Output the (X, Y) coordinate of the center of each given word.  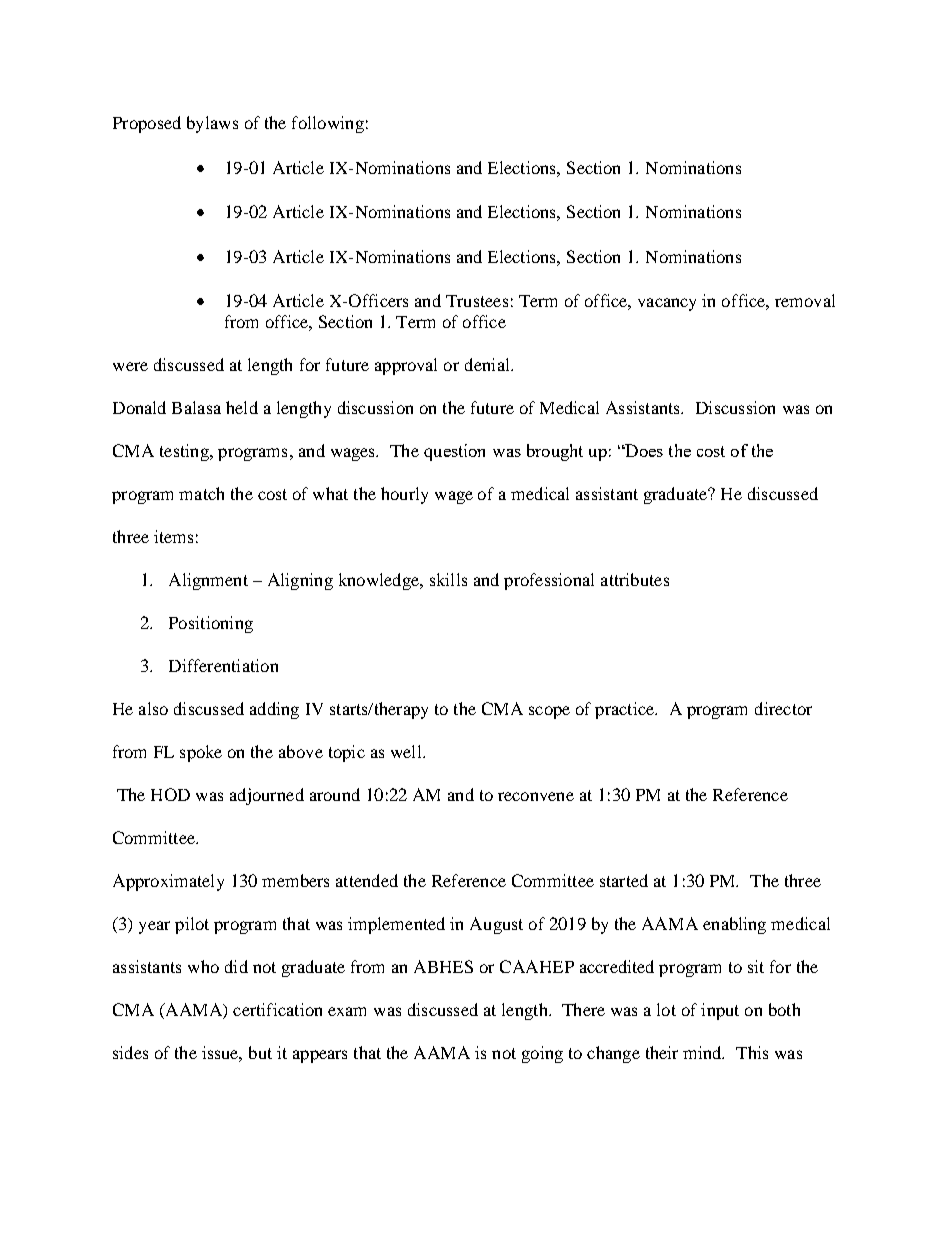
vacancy (667, 304)
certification (277, 1009)
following (328, 124)
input (720, 1011)
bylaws (212, 124)
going (542, 1054)
